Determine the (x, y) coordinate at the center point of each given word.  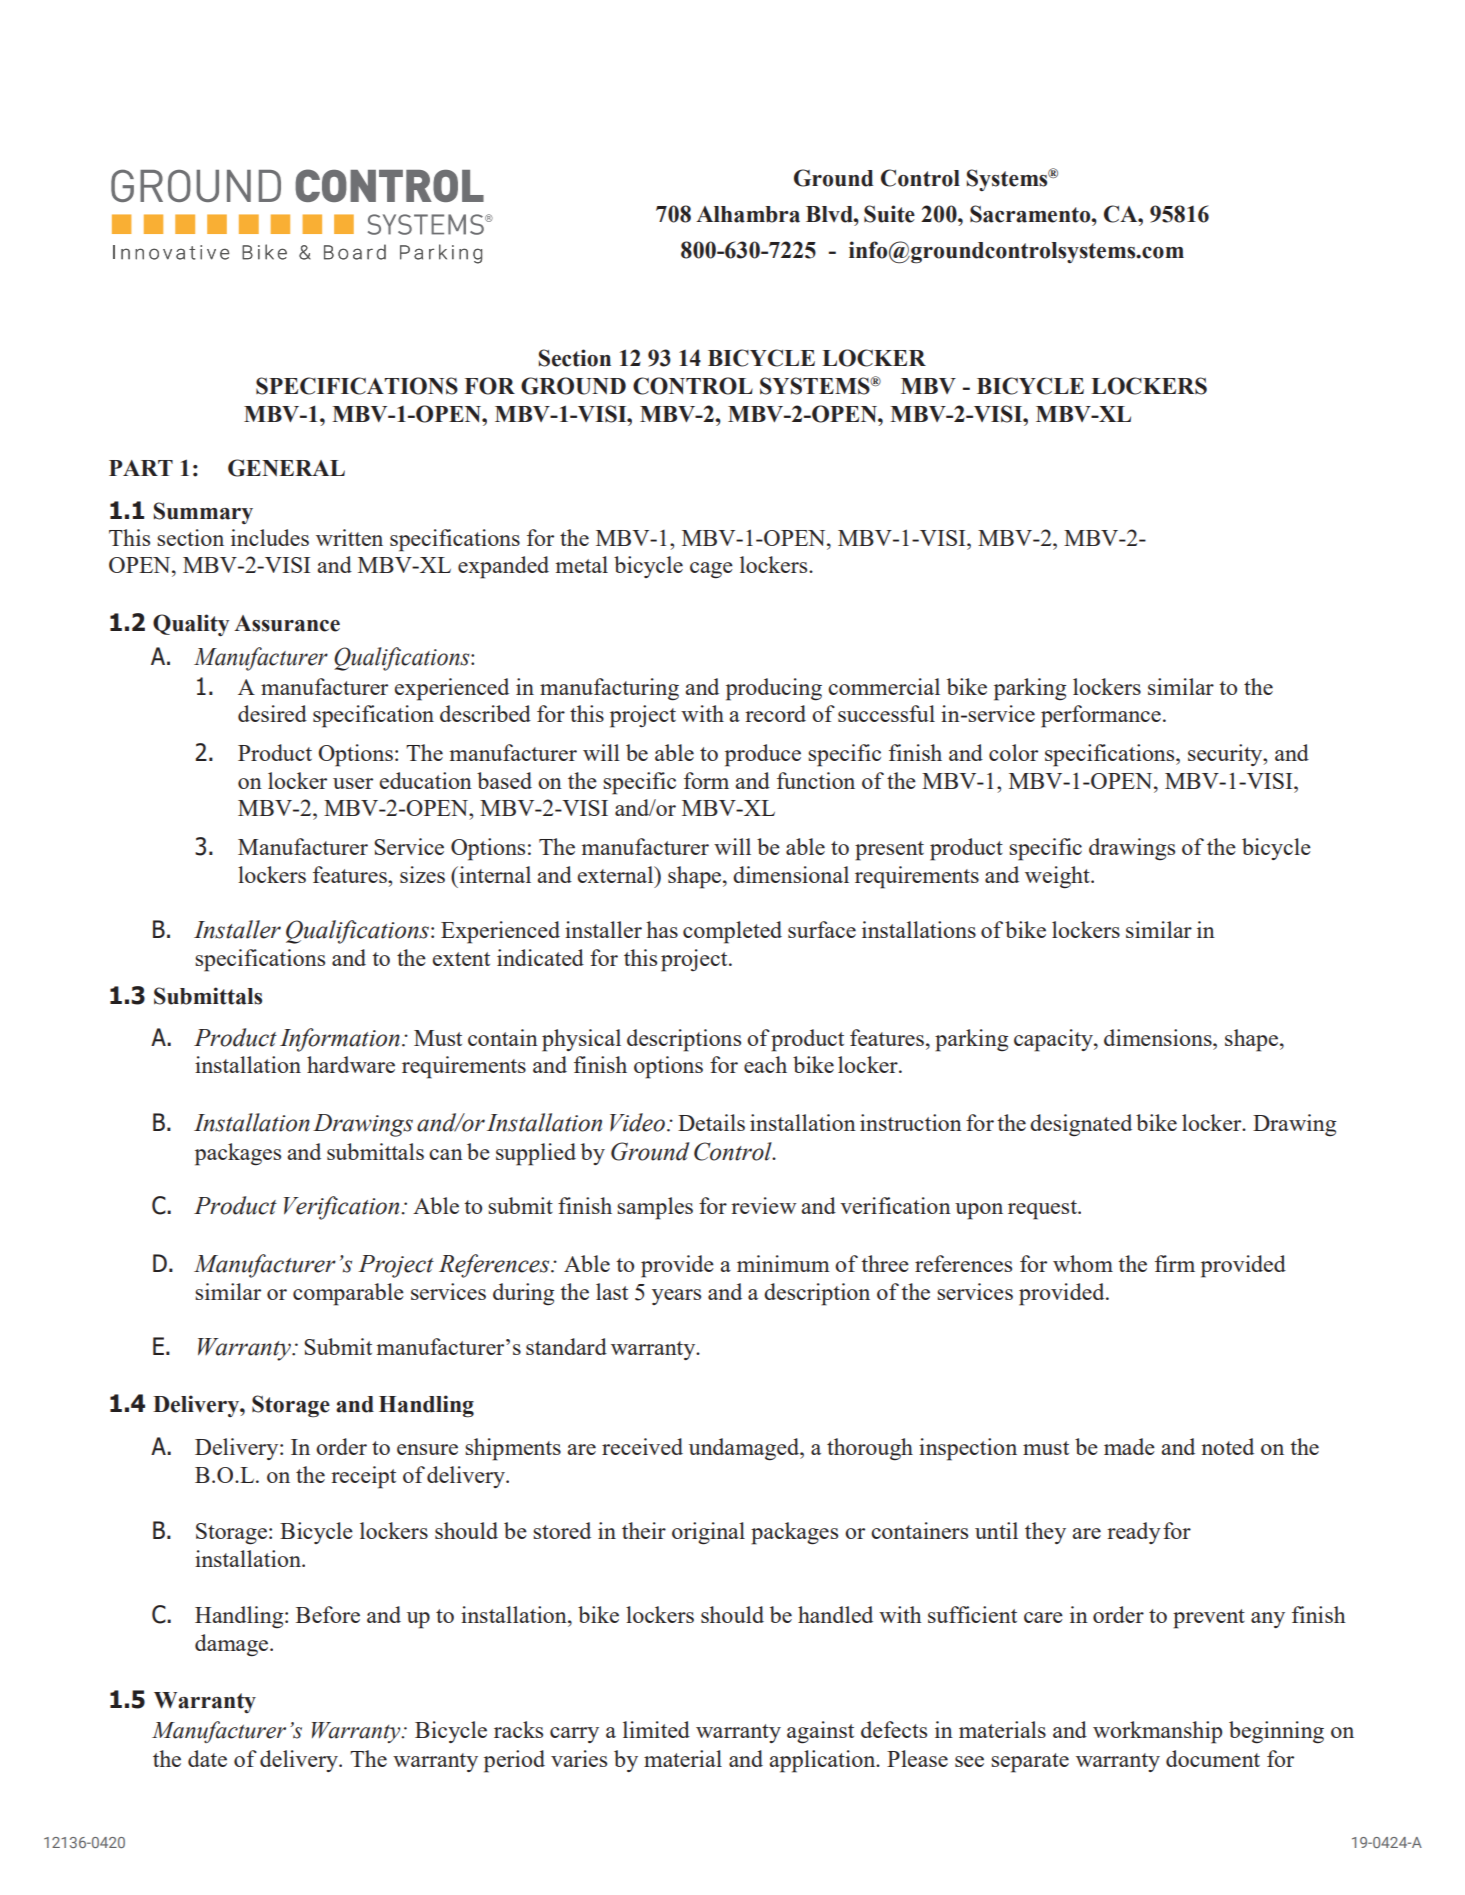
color (1013, 752)
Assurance (287, 623)
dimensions (1159, 1037)
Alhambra (748, 214)
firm (1175, 1263)
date (207, 1758)
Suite (889, 214)
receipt (363, 1477)
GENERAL (286, 468)
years (676, 1297)
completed (732, 932)
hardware (351, 1064)
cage (711, 570)
